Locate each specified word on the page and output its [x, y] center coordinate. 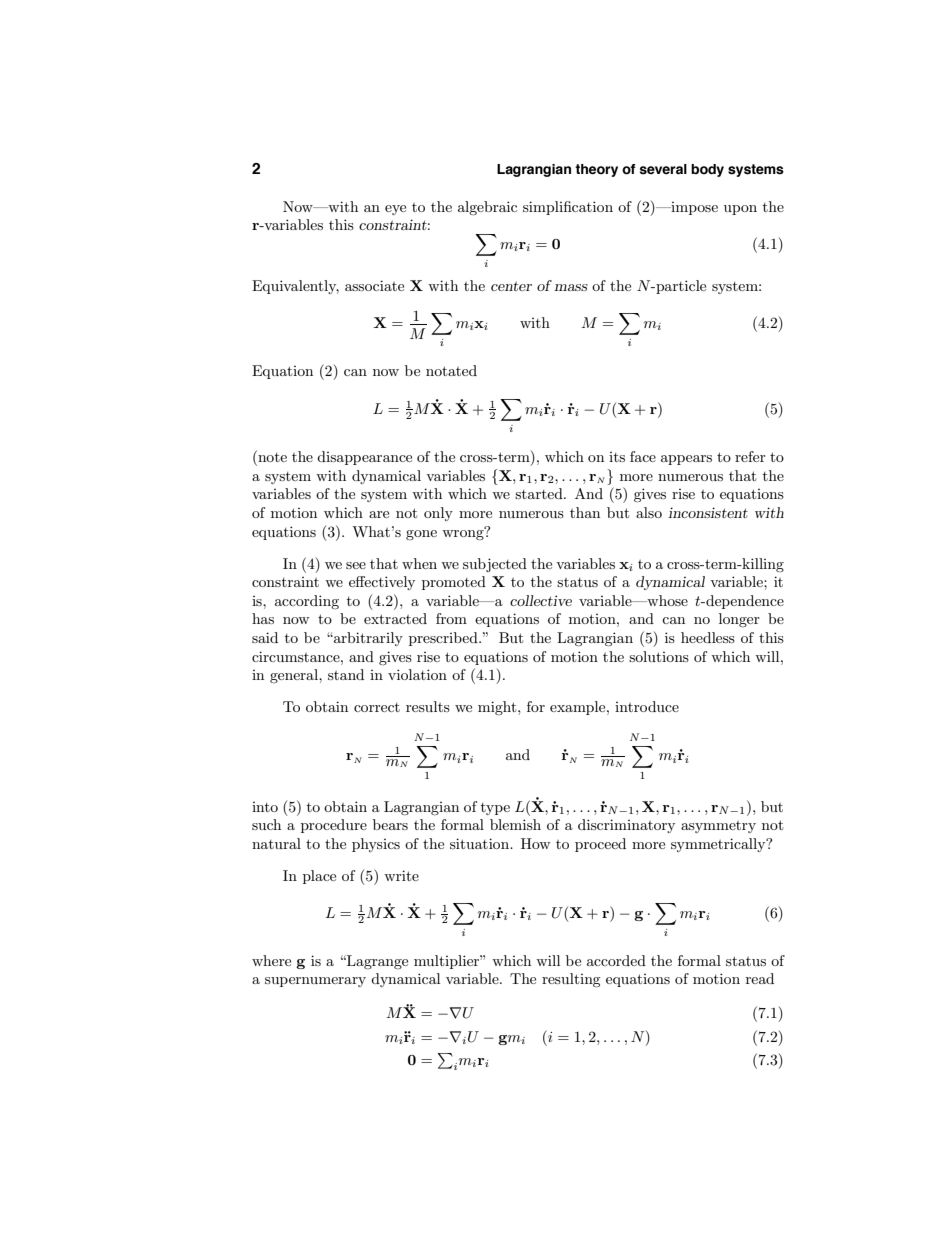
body [707, 170]
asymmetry [718, 827]
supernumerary [315, 982]
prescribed [444, 639]
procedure [334, 826]
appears [686, 460]
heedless [708, 637]
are [379, 514]
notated [451, 370]
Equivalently [295, 287]
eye [395, 210]
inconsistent [708, 512]
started [540, 493]
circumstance [297, 656]
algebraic [487, 208]
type [495, 809]
